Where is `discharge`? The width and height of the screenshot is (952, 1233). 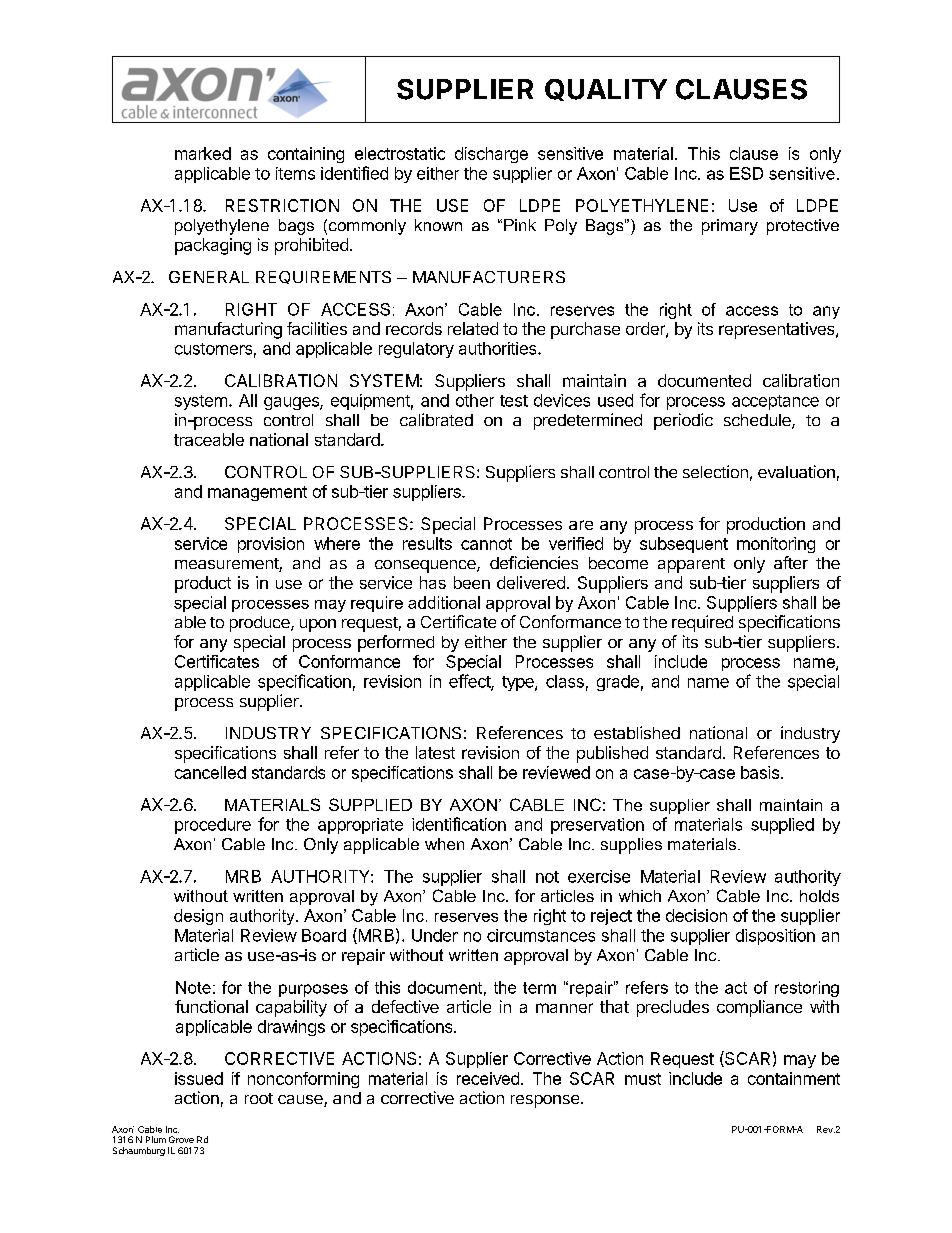 discharge is located at coordinates (491, 155).
